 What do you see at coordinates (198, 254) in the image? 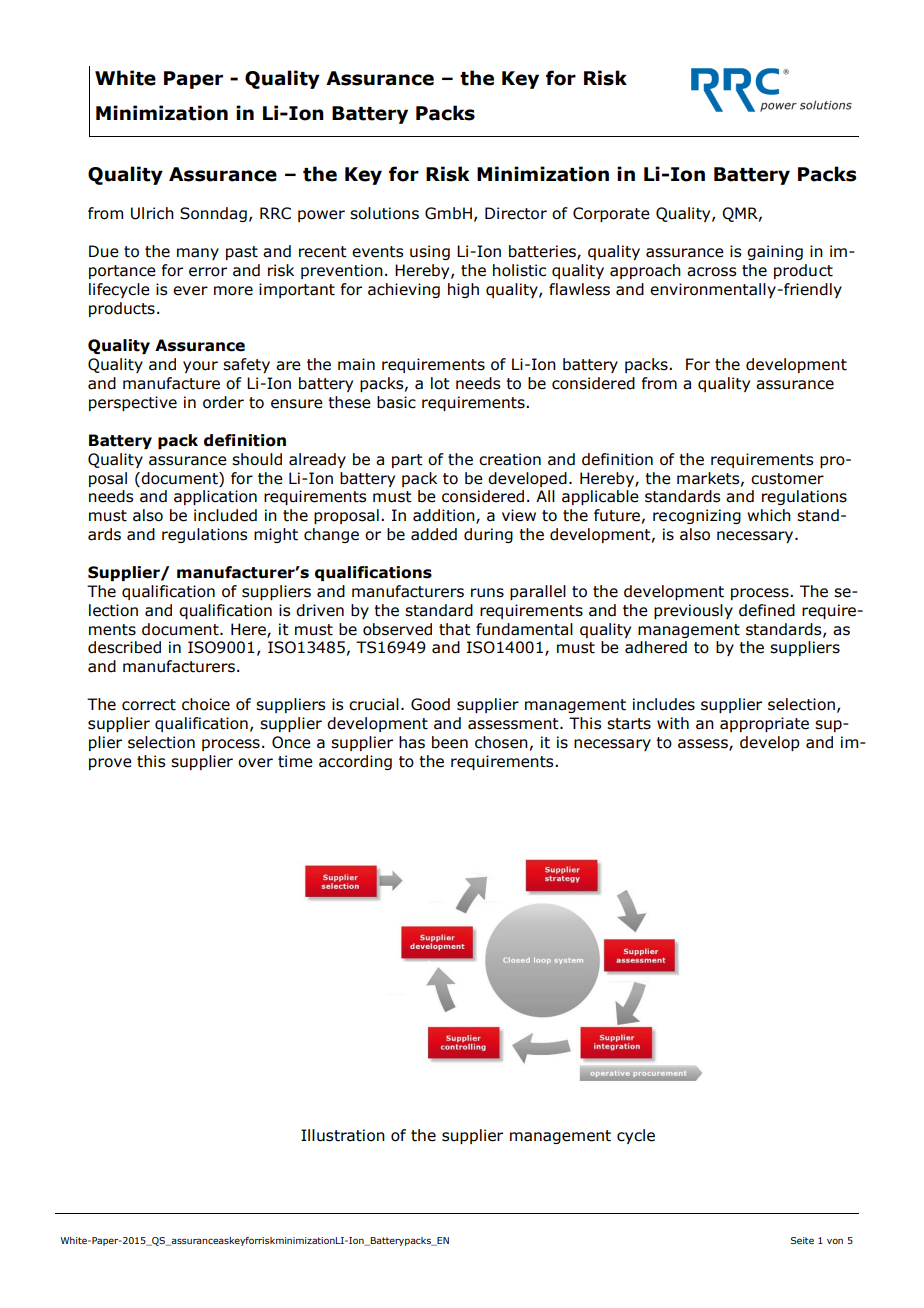
I see `many` at bounding box center [198, 254].
